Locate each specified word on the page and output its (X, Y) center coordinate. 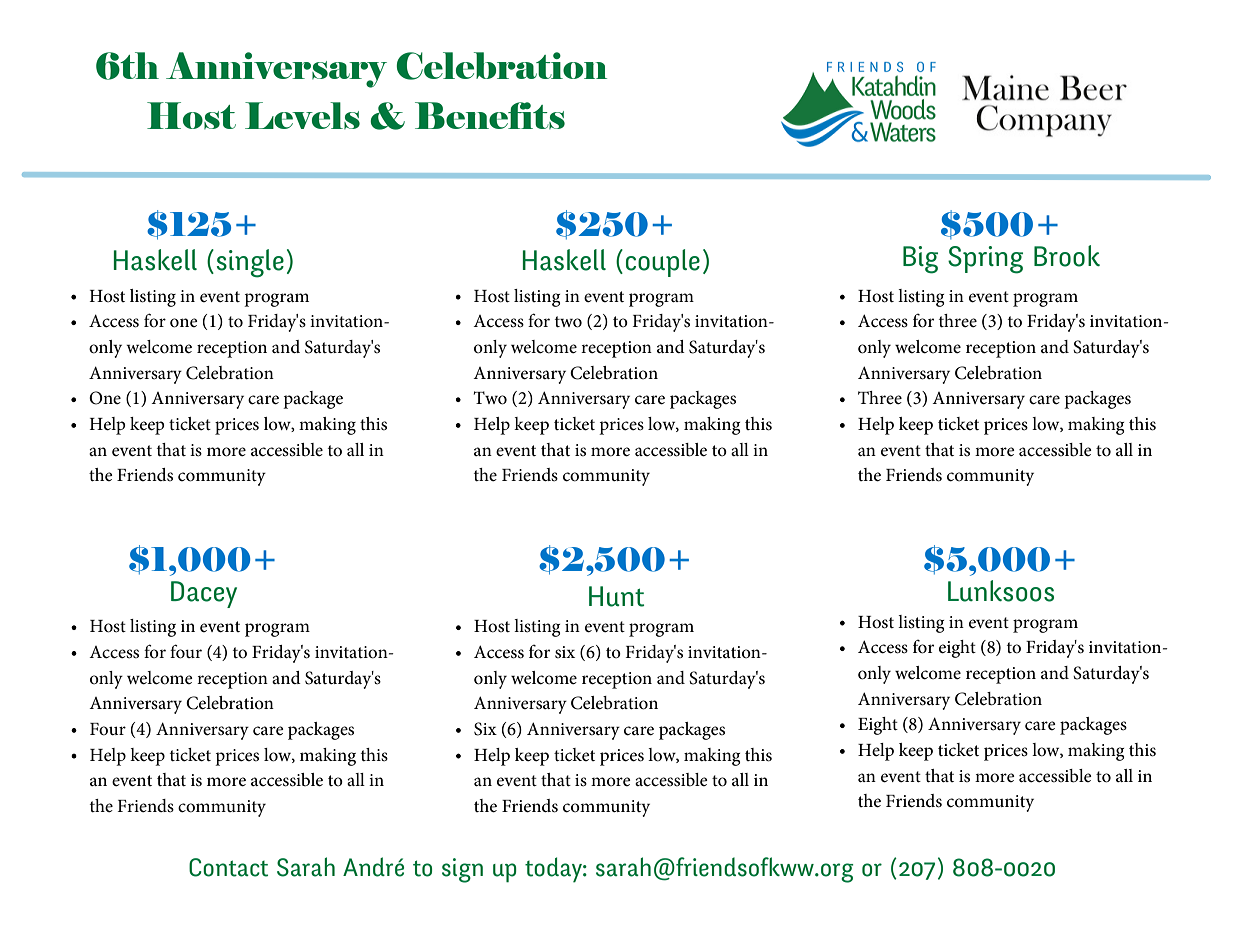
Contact (228, 867)
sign (462, 870)
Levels (302, 115)
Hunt (616, 596)
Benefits (490, 115)
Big (920, 260)
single (250, 263)
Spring (985, 260)
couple (663, 263)
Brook (1067, 256)
